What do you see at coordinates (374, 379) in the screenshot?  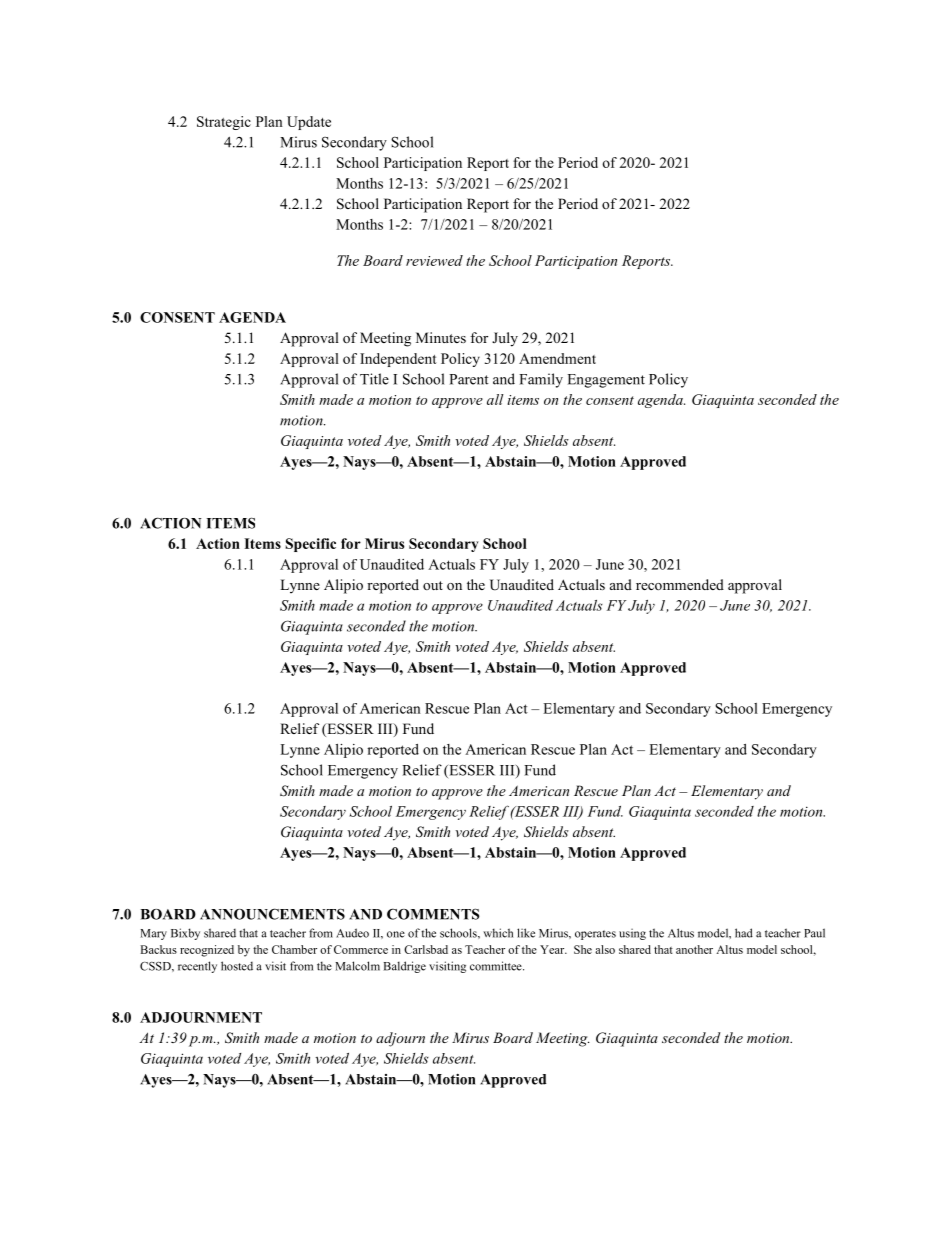 I see `Title` at bounding box center [374, 379].
